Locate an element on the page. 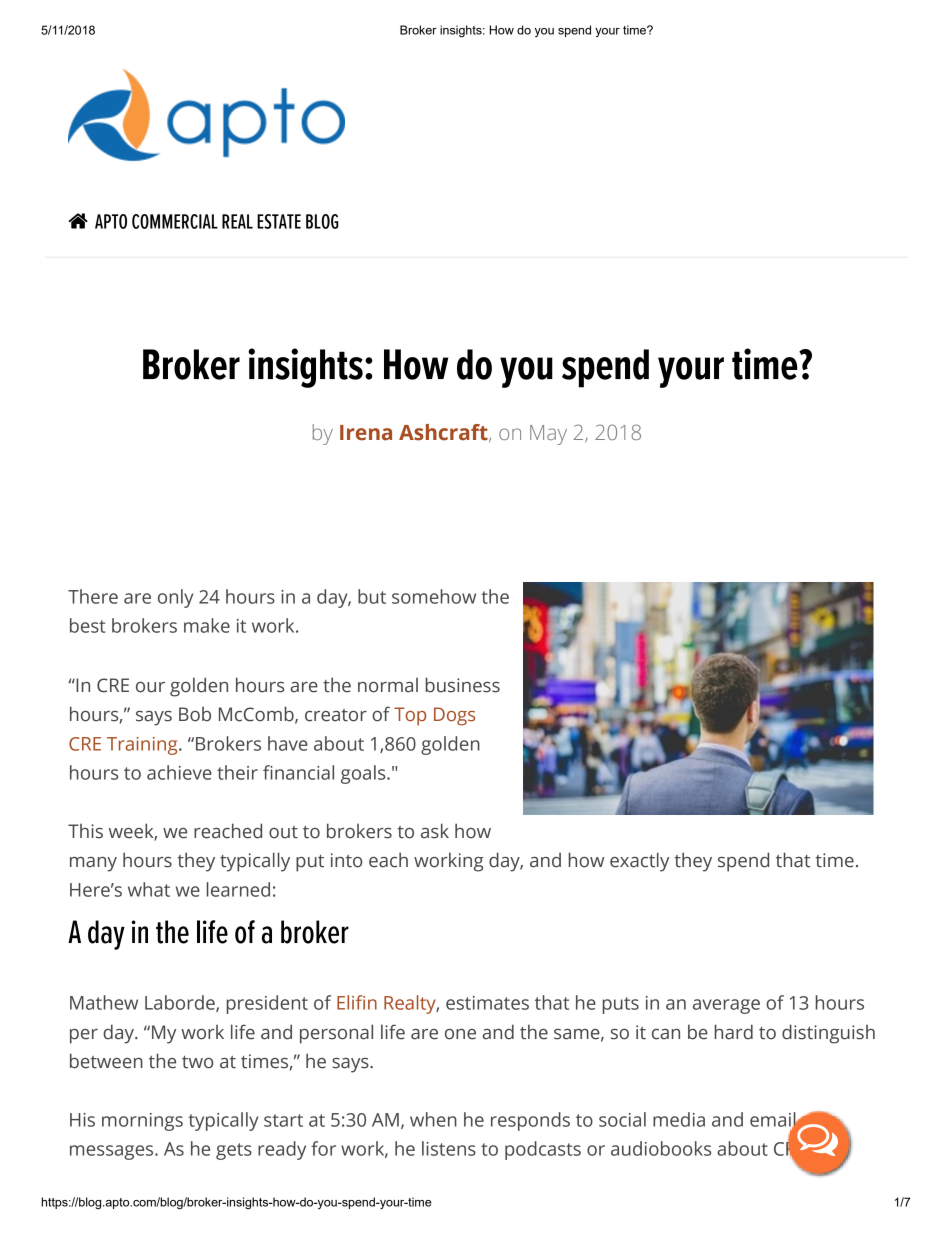 The width and height of the document is (952, 1233). Bob is located at coordinates (195, 714).
